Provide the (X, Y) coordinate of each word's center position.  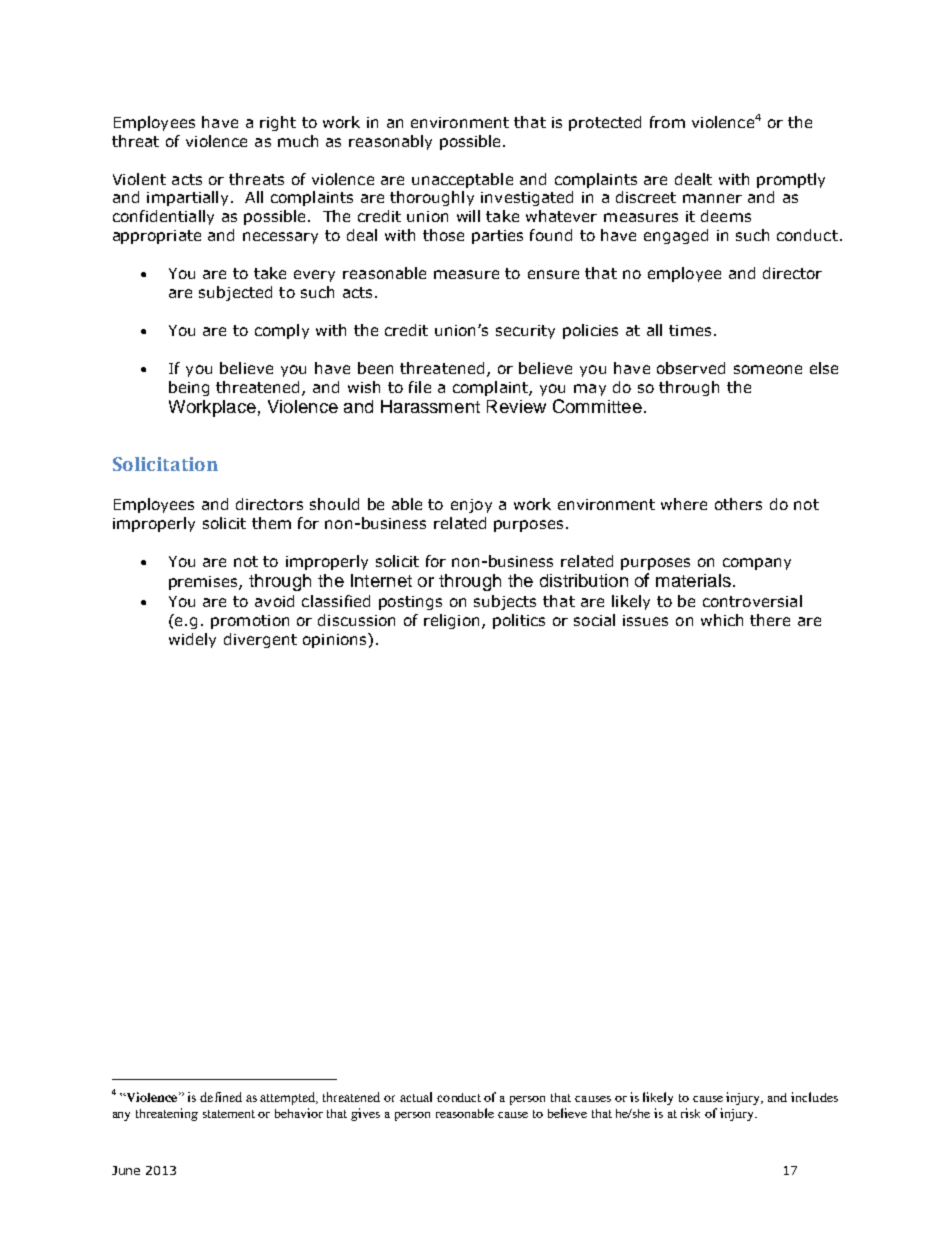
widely (192, 640)
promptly (791, 180)
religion (451, 621)
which (722, 620)
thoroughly (432, 198)
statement (229, 1114)
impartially (187, 198)
